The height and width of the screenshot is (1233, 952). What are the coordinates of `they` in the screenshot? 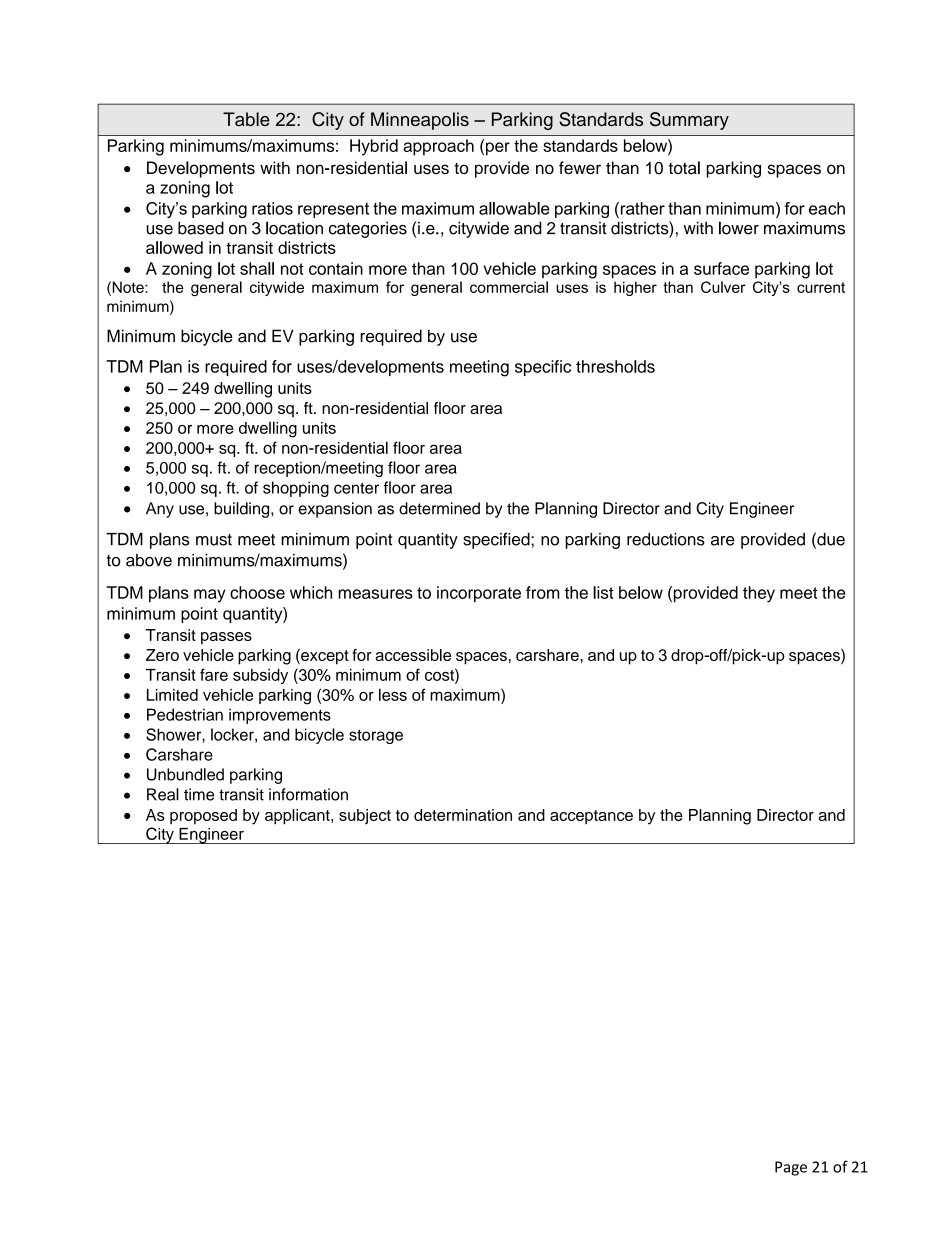 It's located at (759, 594).
